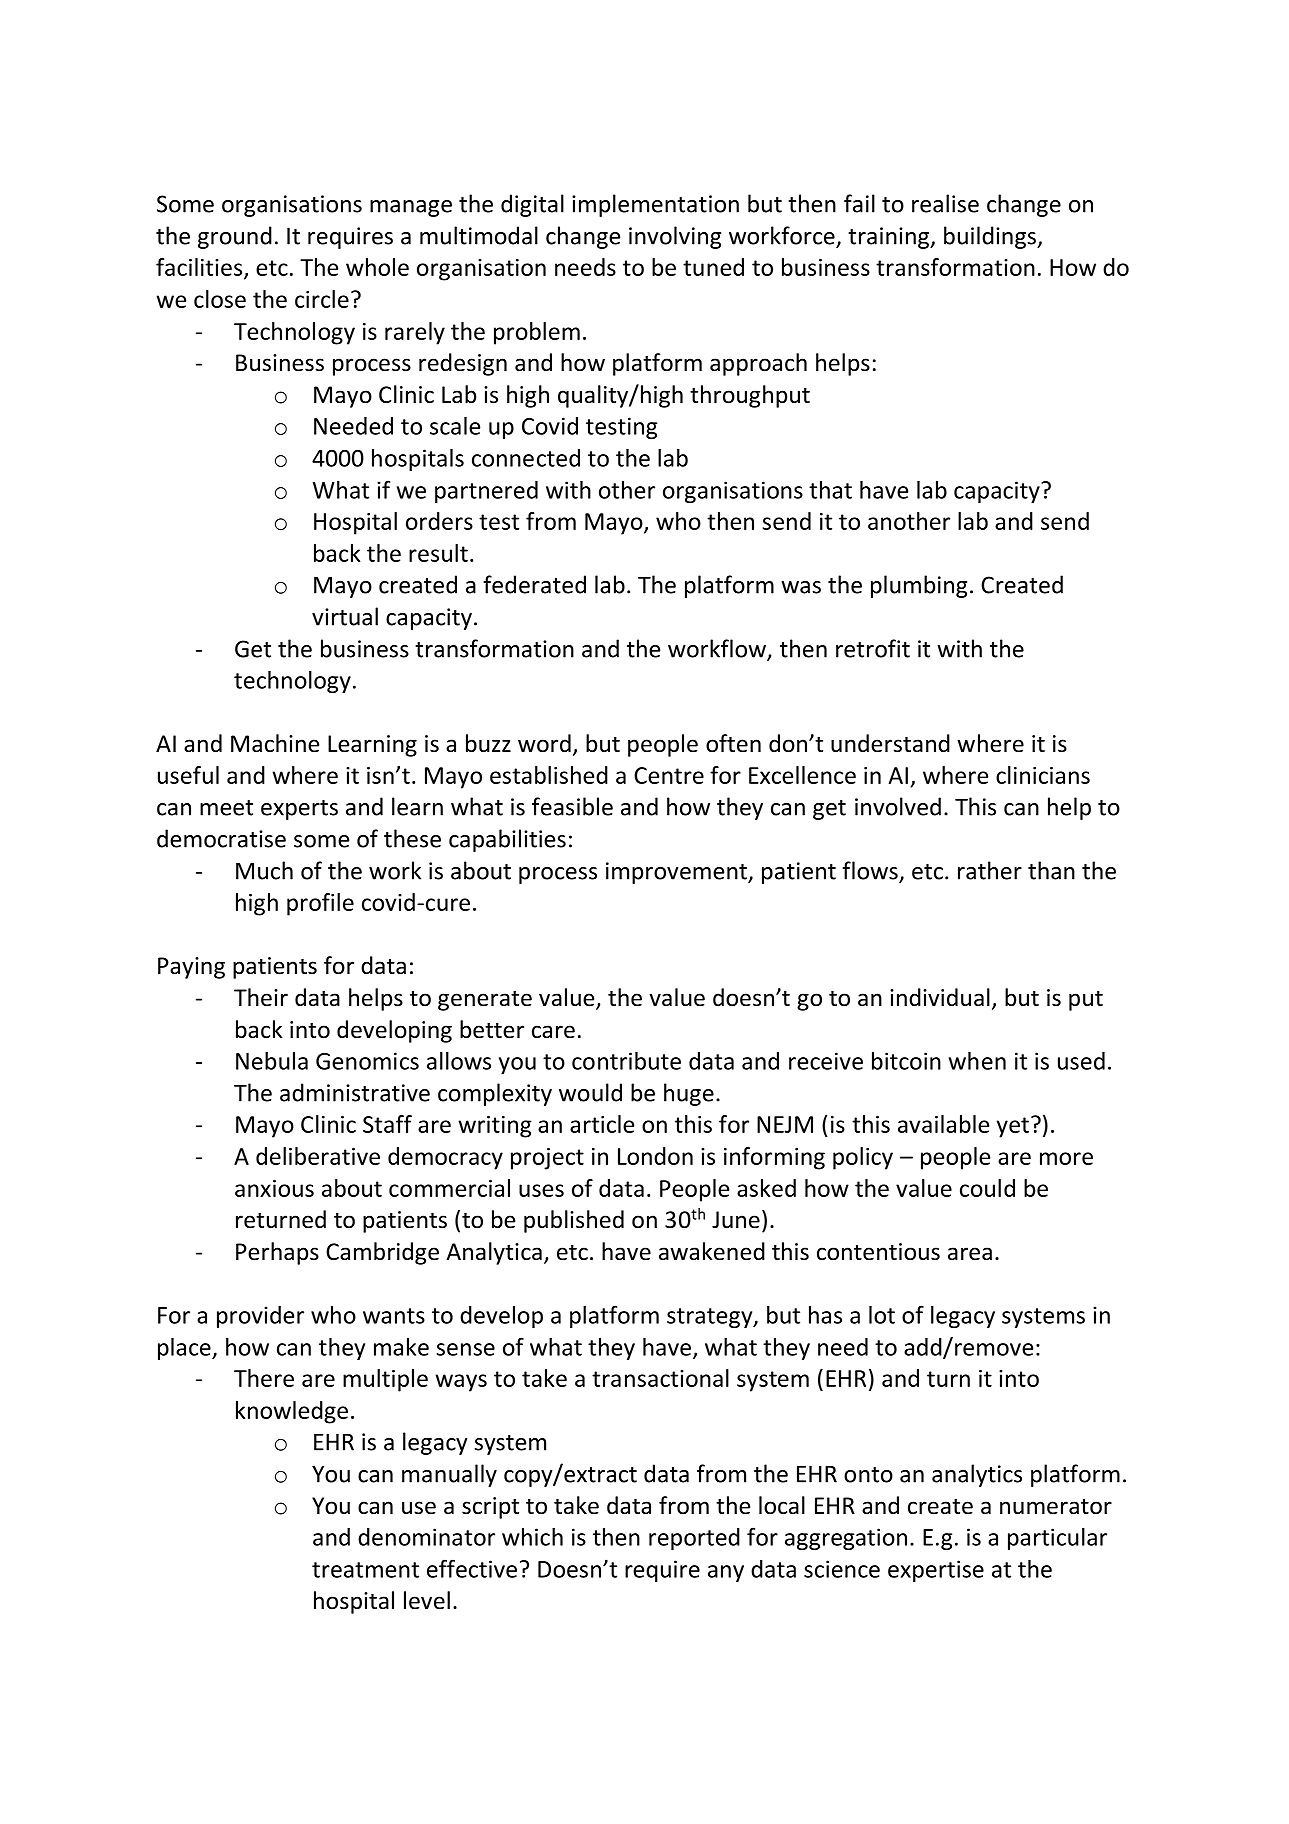 The height and width of the image is (1824, 1289). I want to click on article, so click(602, 1124).
